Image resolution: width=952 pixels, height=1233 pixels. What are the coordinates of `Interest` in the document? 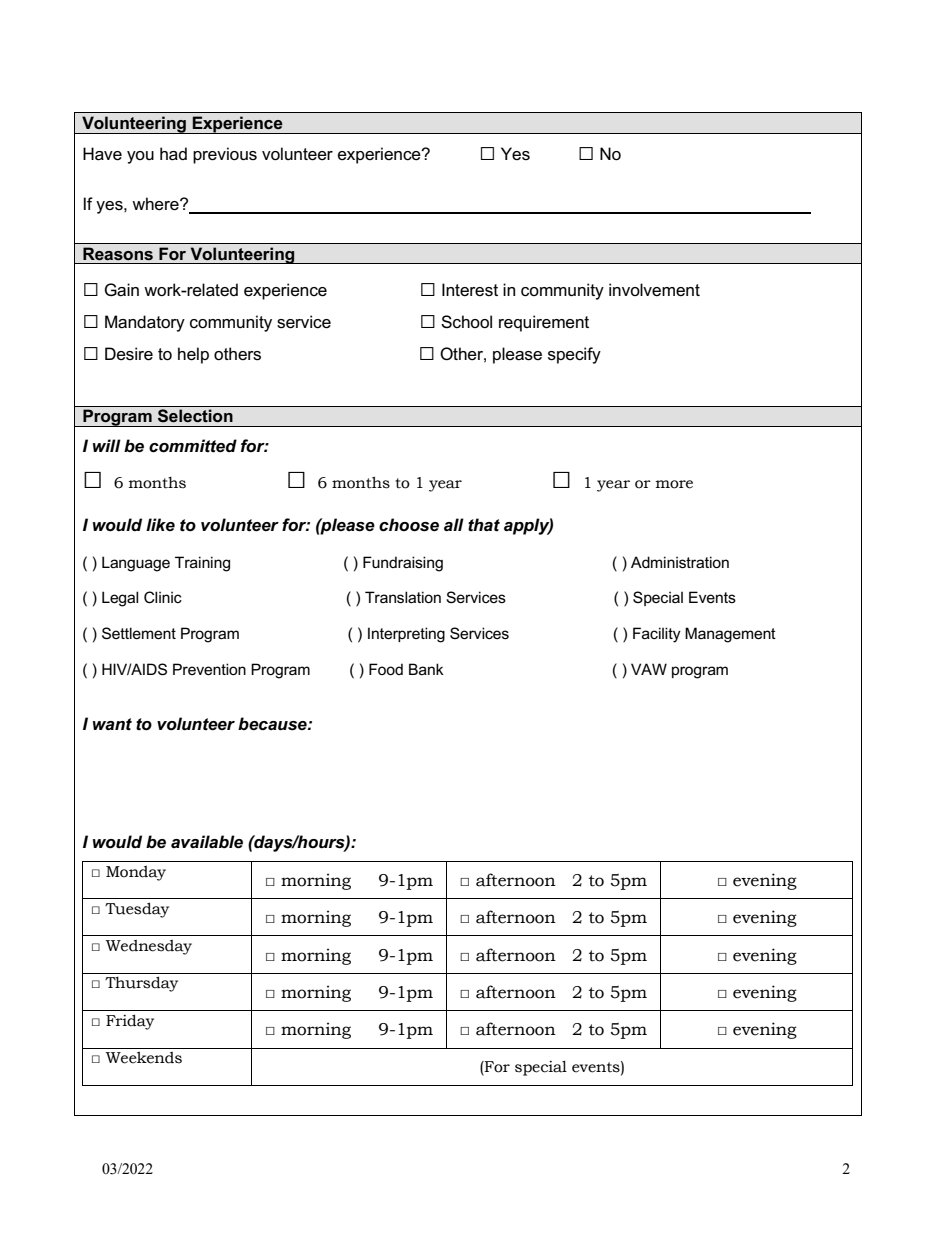 It's located at (470, 290).
